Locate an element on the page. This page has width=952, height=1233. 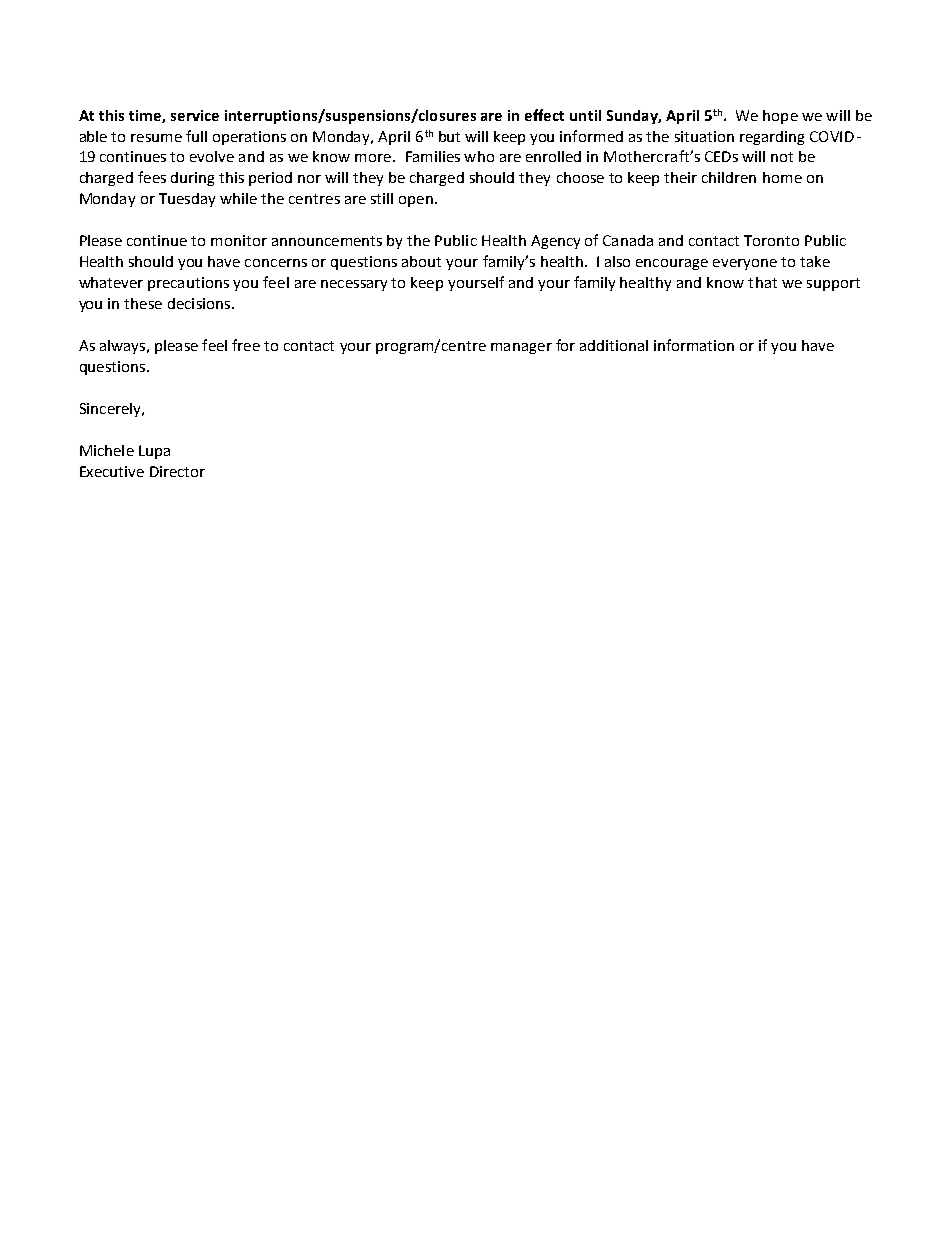
hope is located at coordinates (780, 117).
